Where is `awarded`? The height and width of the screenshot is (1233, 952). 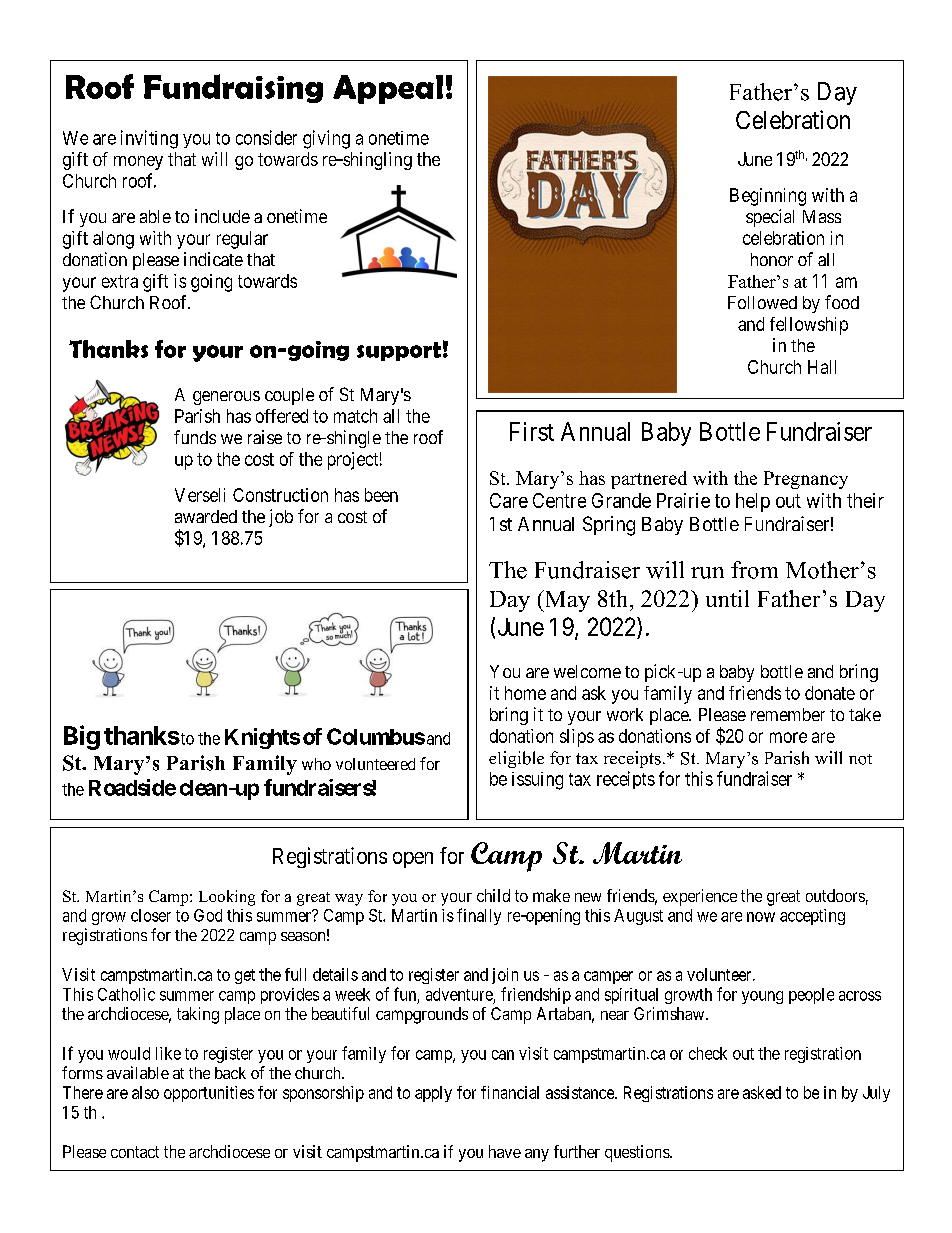 awarded is located at coordinates (206, 516).
